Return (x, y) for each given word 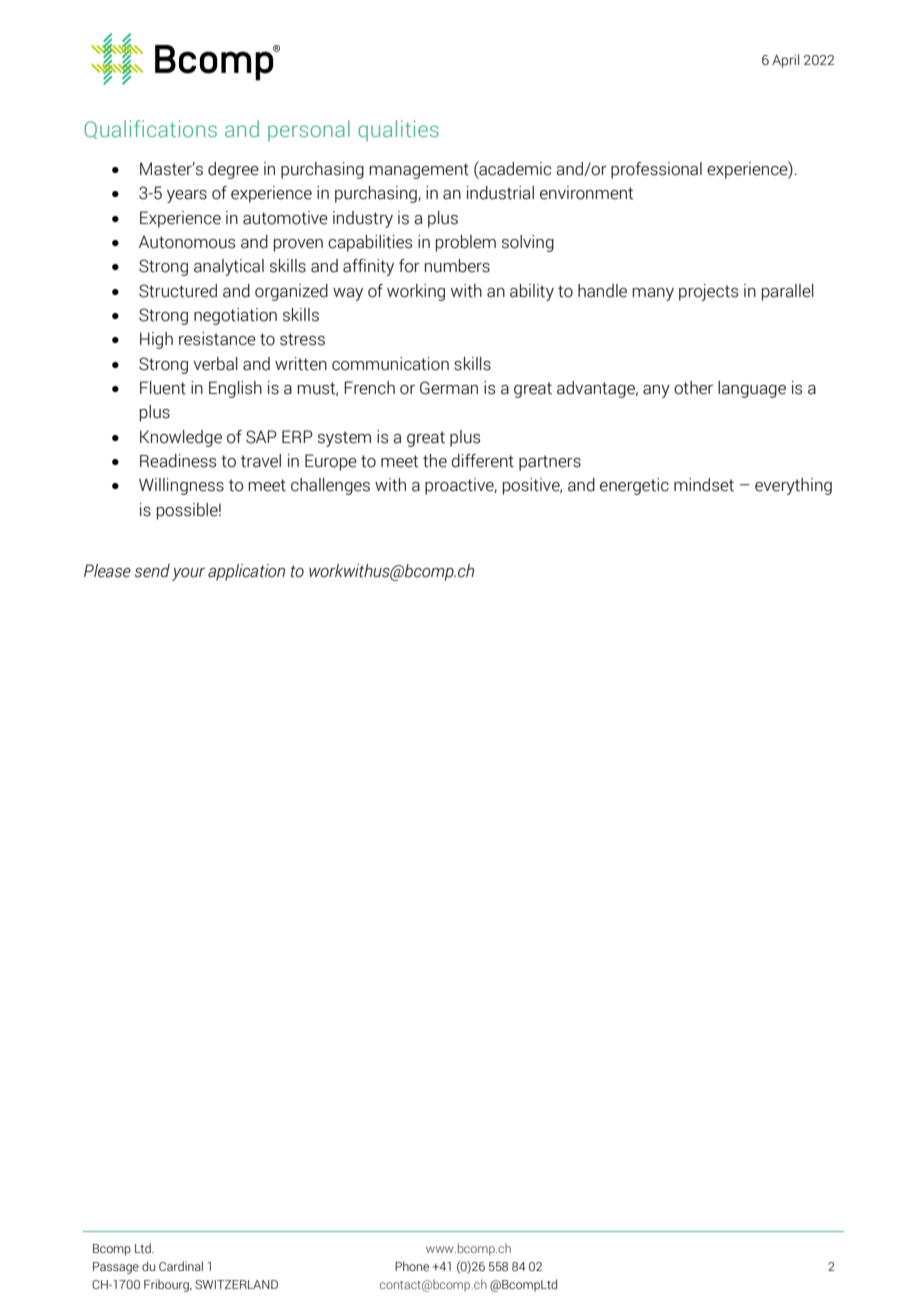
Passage (116, 1268)
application (246, 572)
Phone (412, 1266)
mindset (704, 485)
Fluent (163, 388)
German (449, 388)
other (693, 388)
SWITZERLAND (236, 1284)
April (785, 61)
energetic (634, 486)
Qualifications (150, 129)
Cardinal (181, 1266)
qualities (398, 130)
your (188, 574)
